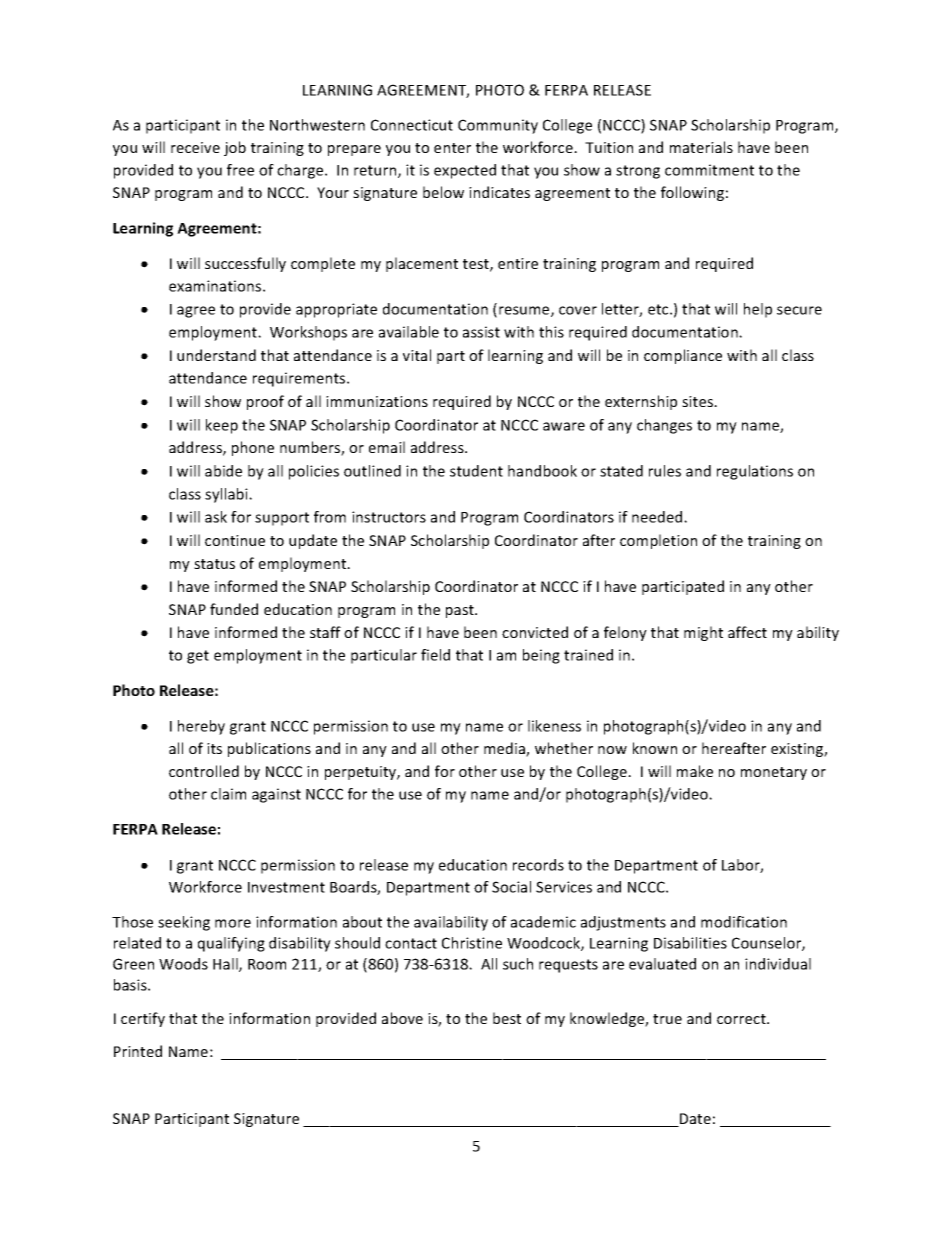 The width and height of the screenshot is (952, 1233). I want to click on enter, so click(452, 148).
